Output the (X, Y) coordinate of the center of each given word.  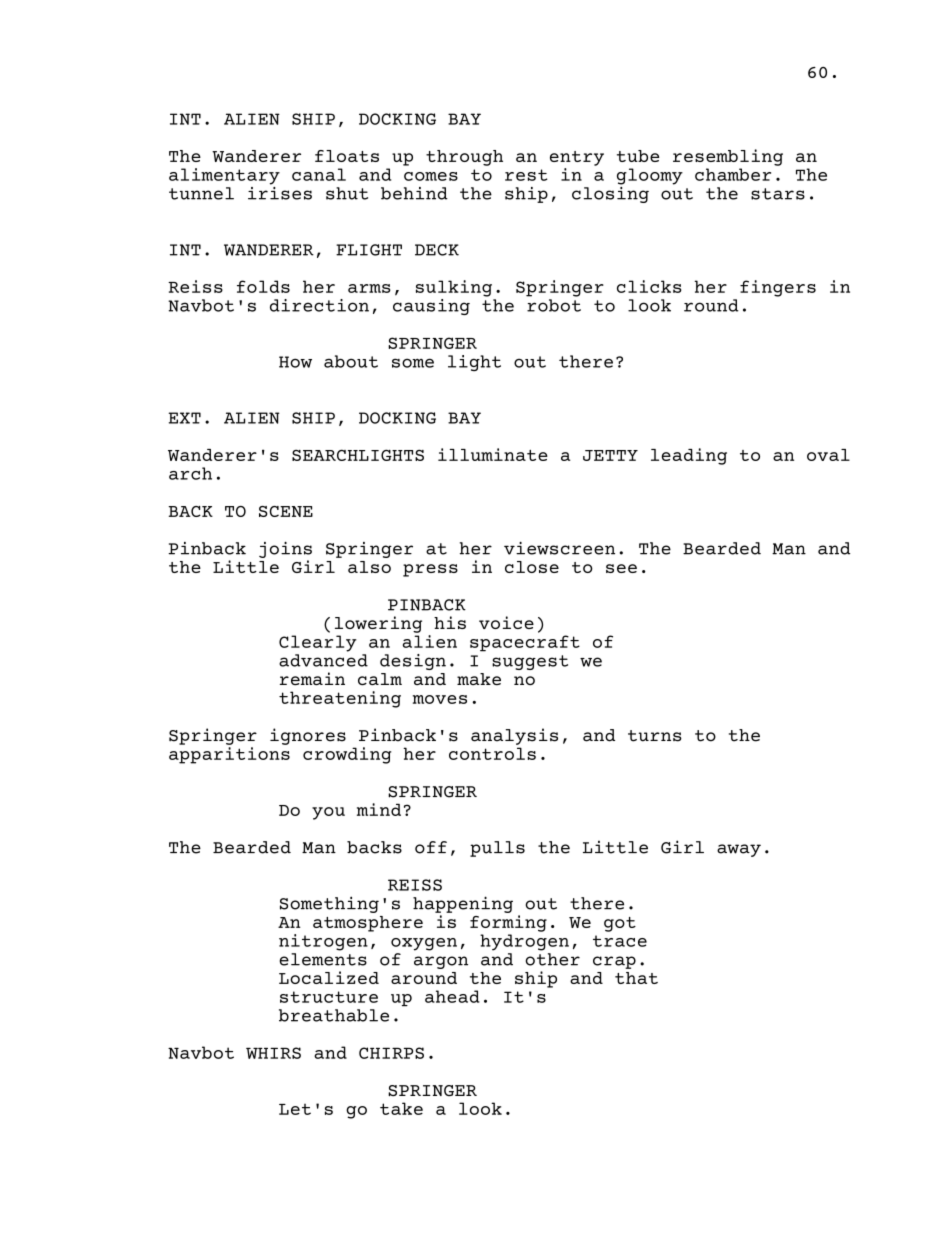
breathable (334, 1015)
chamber (733, 174)
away (739, 850)
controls (492, 753)
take (401, 1108)
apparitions (229, 755)
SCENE (286, 511)
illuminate (493, 454)
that (636, 978)
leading (689, 456)
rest (526, 175)
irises (280, 192)
